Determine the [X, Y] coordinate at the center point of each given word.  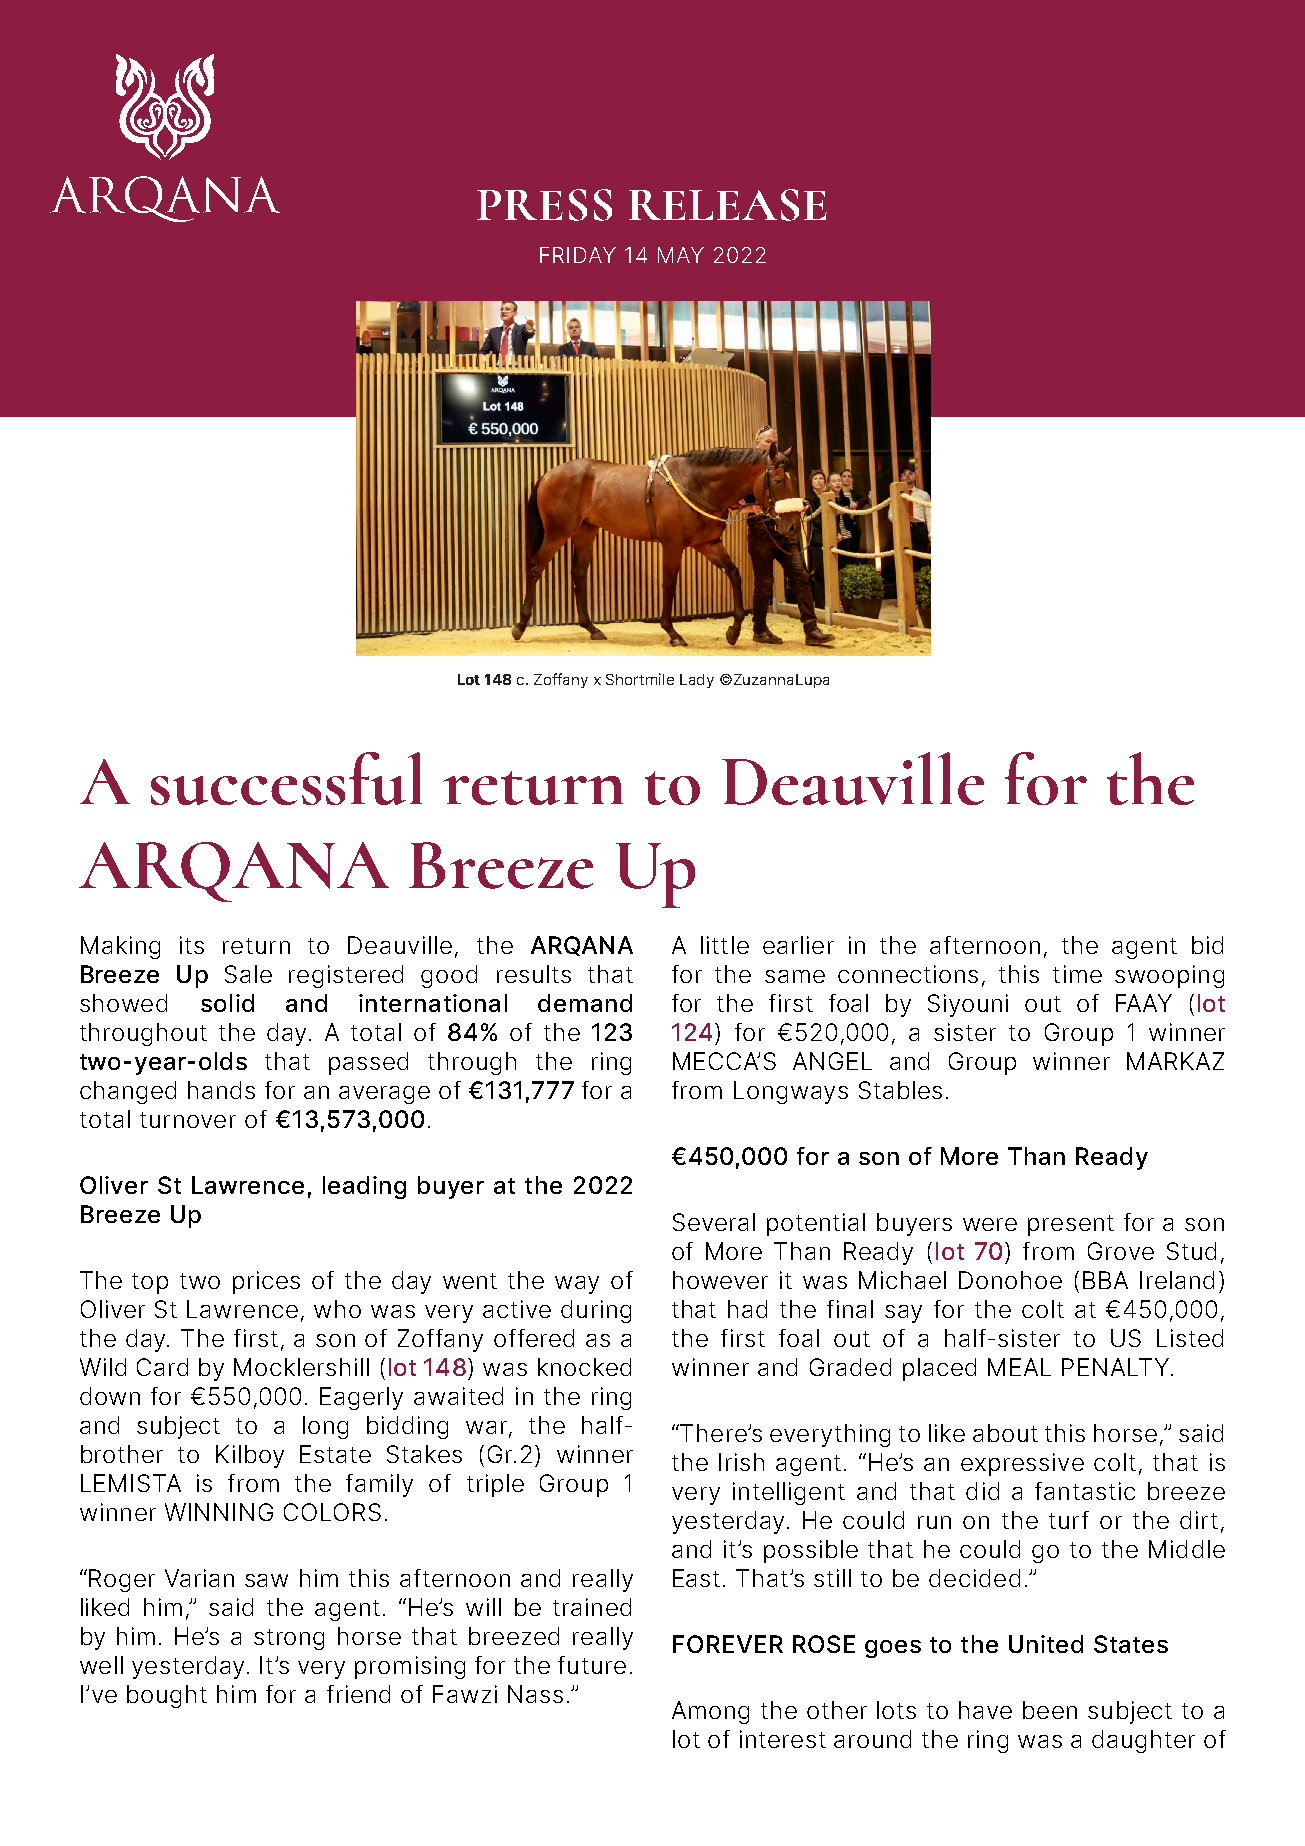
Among [710, 1712]
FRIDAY [578, 255]
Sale [248, 974]
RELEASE [728, 205]
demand [585, 1003]
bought [167, 1696]
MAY [681, 255]
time [1077, 974]
